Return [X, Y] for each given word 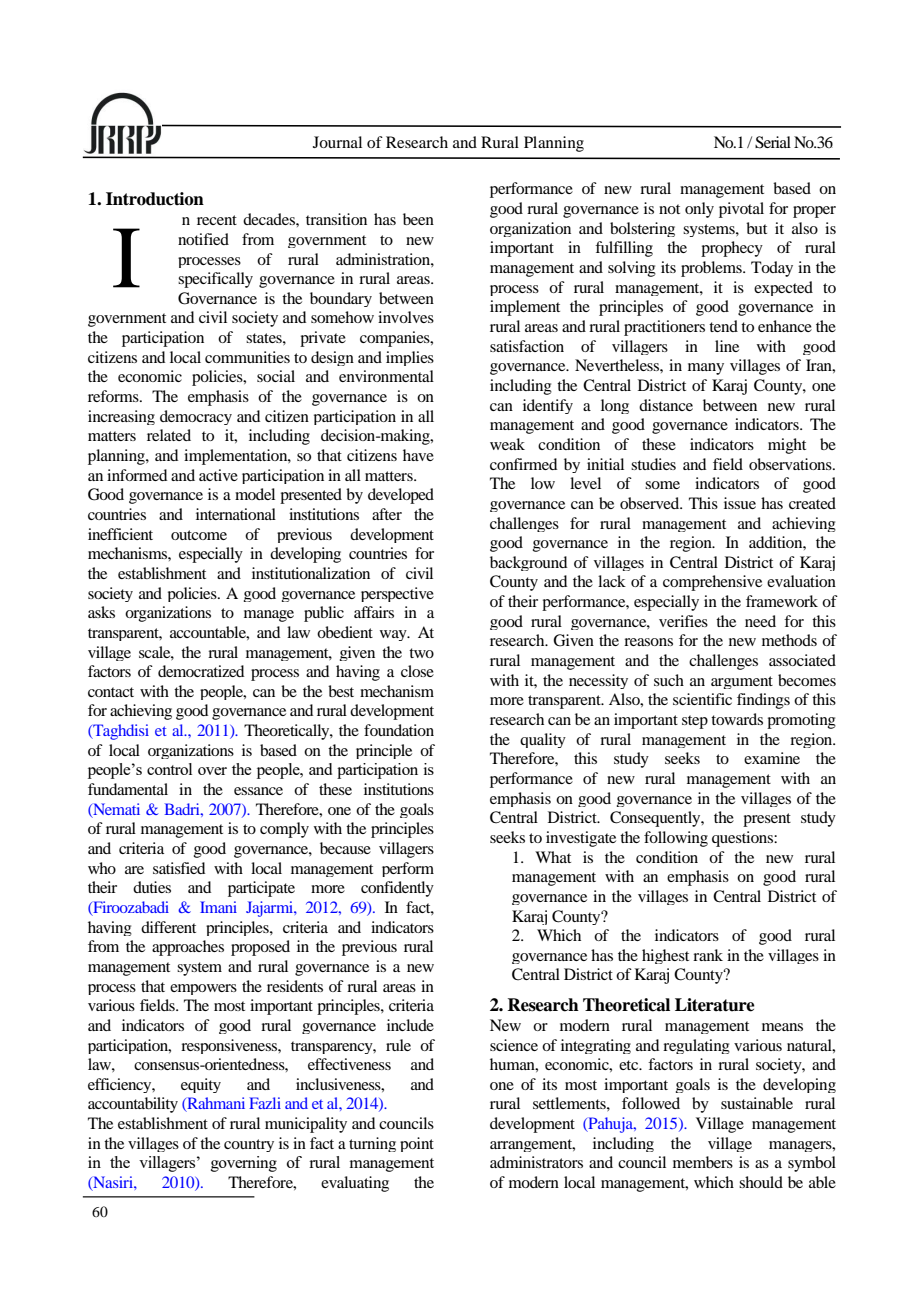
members [703, 1162]
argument [742, 682]
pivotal [741, 210]
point [417, 1144]
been [418, 219]
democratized [201, 671]
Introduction [155, 199]
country [249, 1145]
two [421, 653]
